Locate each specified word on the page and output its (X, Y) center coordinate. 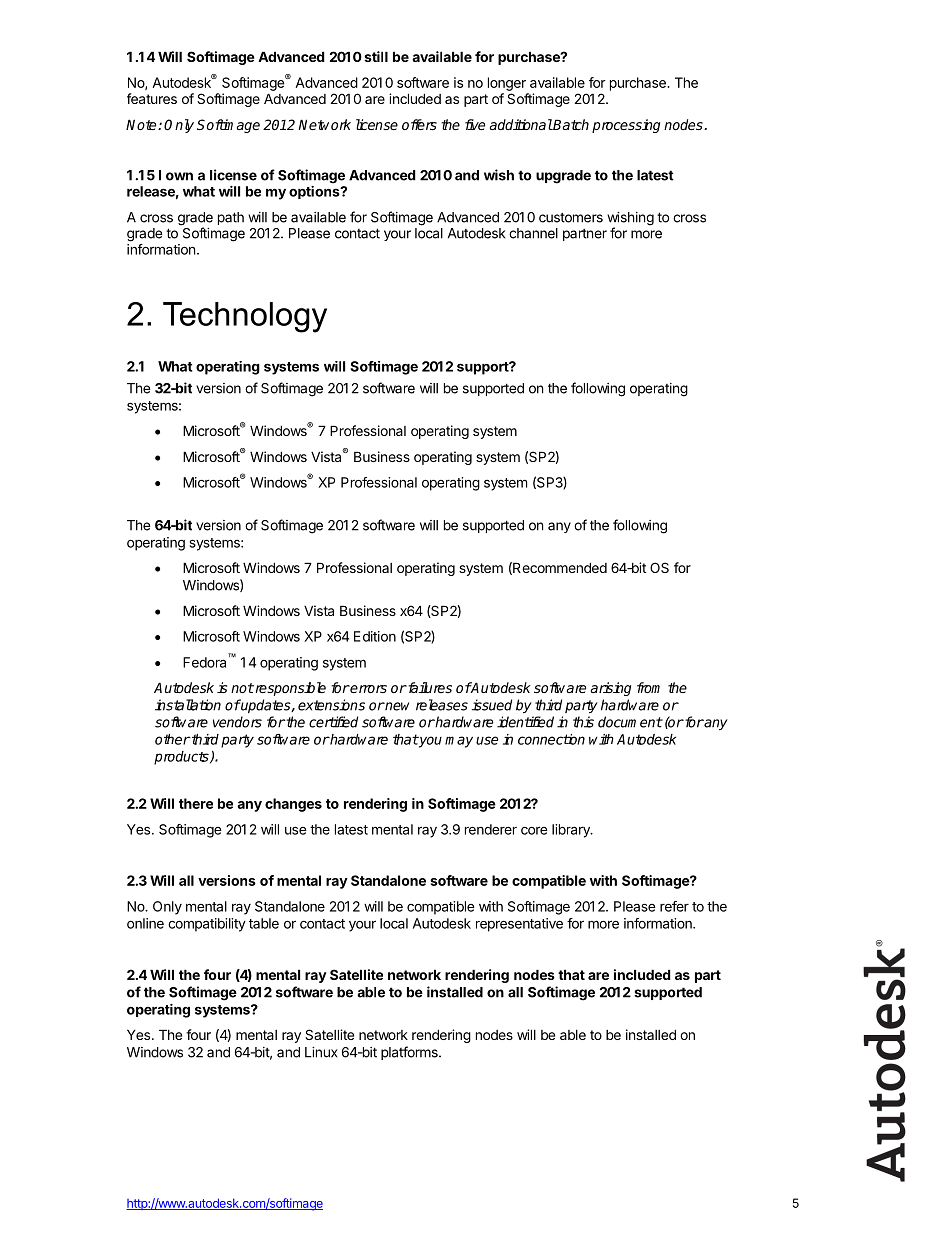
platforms (410, 1053)
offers (419, 124)
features (152, 98)
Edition (375, 636)
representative (519, 925)
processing (626, 126)
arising (611, 689)
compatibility (207, 925)
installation (188, 705)
